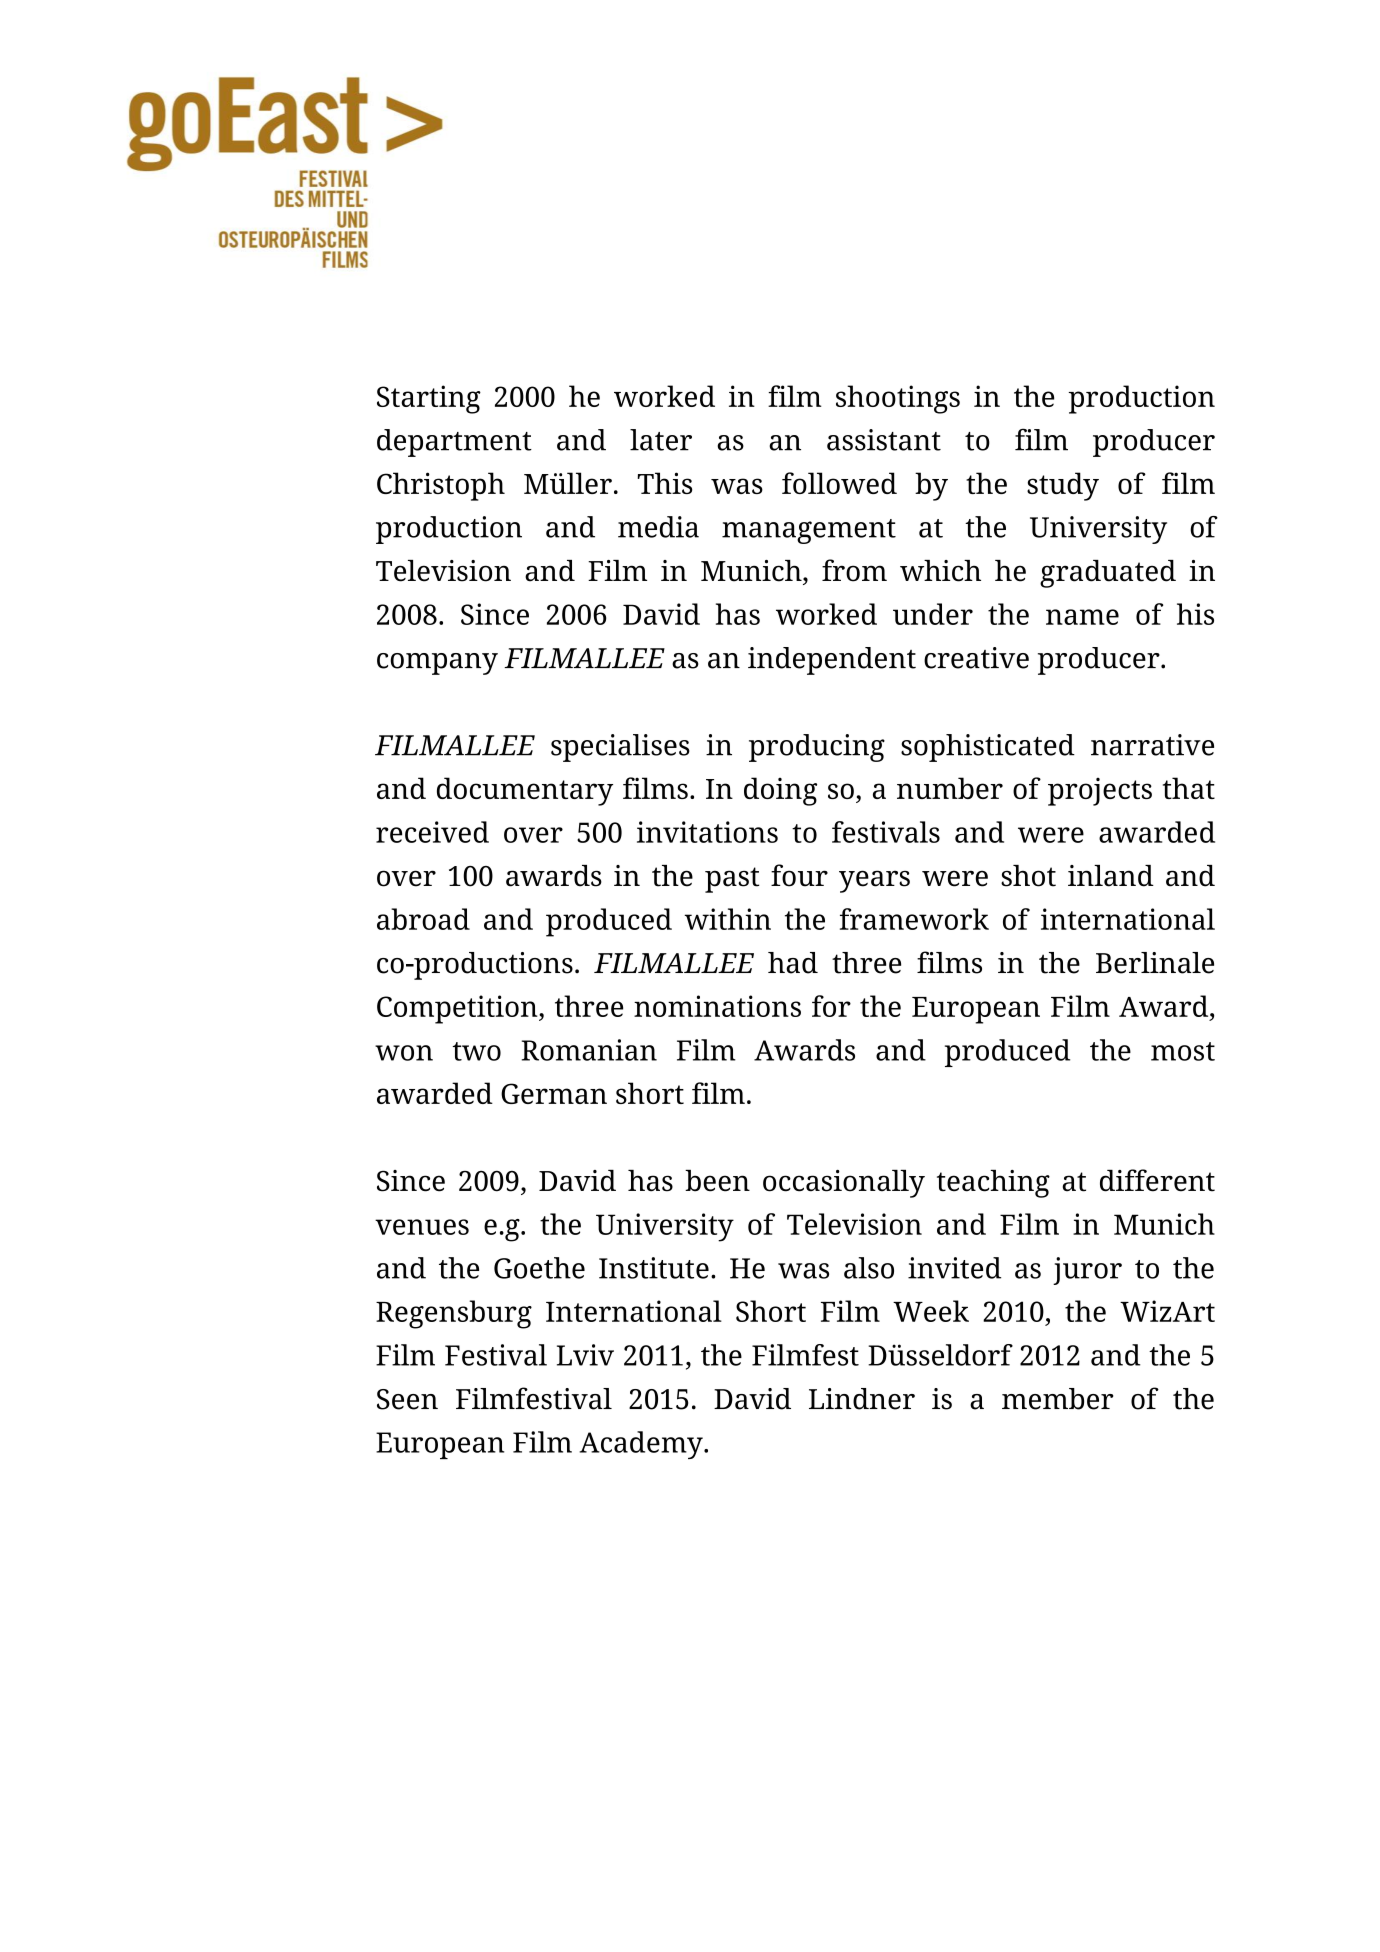  What do you see at coordinates (423, 919) in the page?
I see `abroad` at bounding box center [423, 919].
